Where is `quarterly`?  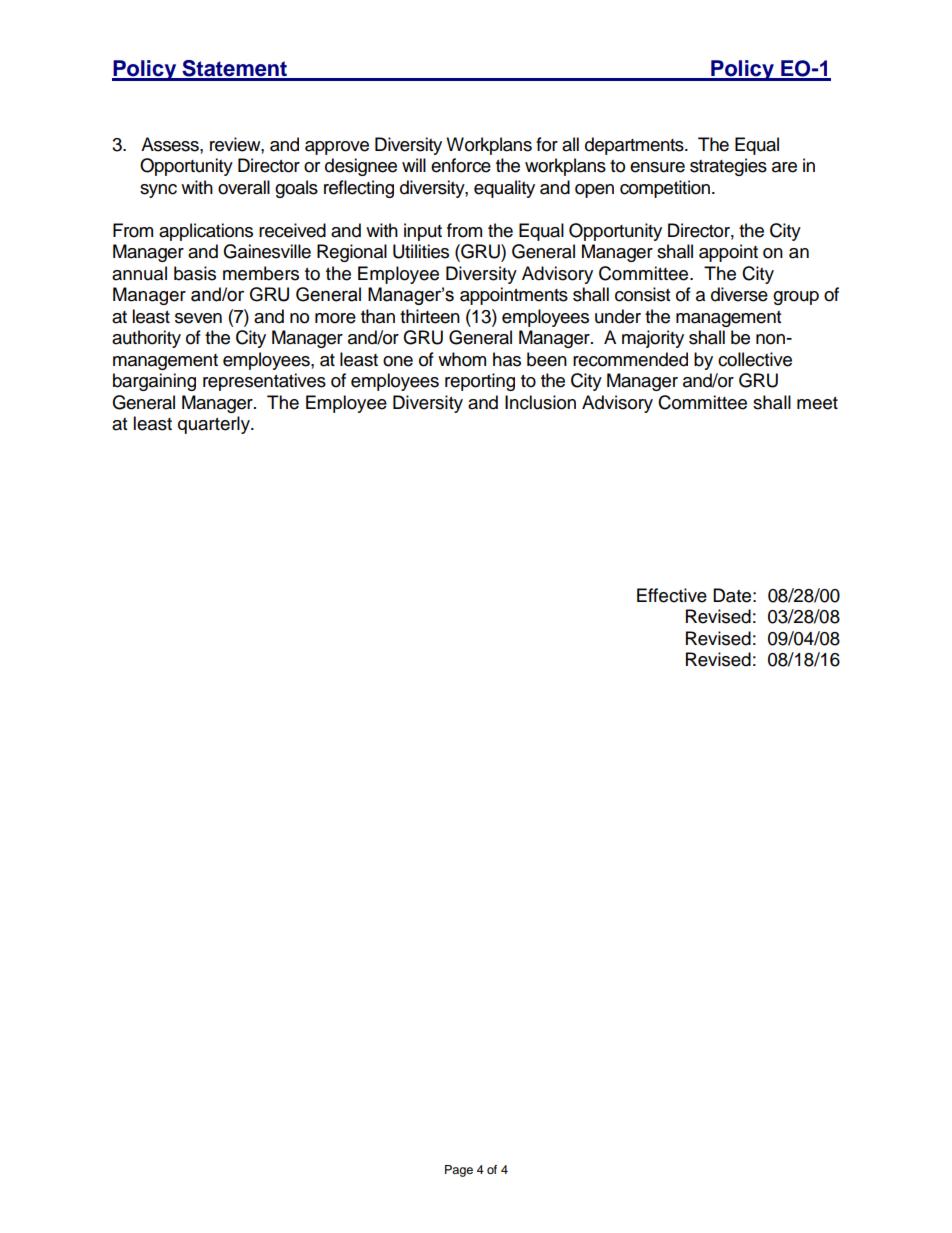
quarterly is located at coordinates (215, 425).
